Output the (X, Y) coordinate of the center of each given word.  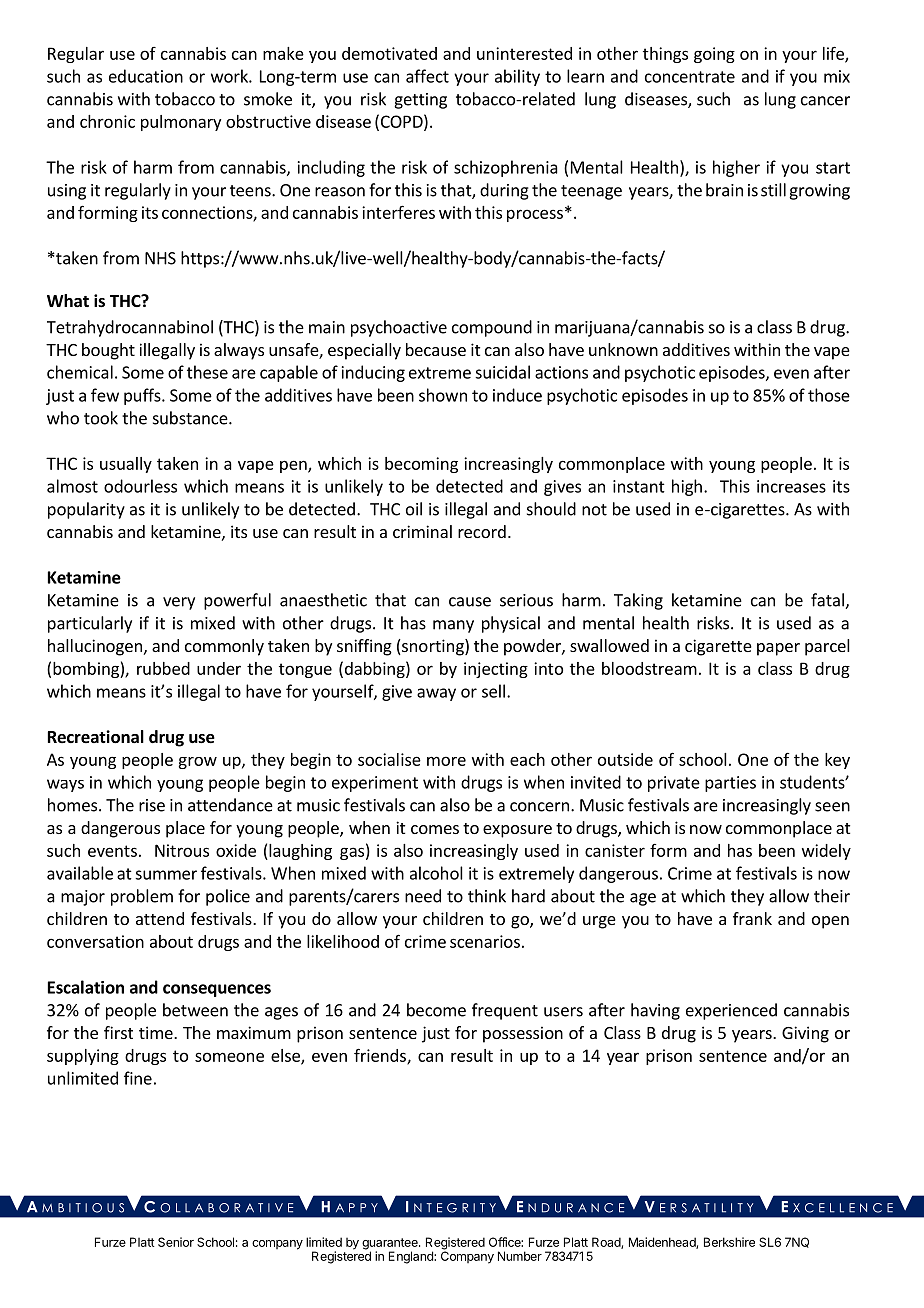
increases (791, 486)
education (146, 76)
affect (427, 76)
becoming (421, 465)
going (714, 55)
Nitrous (182, 850)
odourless (140, 486)
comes (435, 829)
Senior (176, 1242)
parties (730, 784)
